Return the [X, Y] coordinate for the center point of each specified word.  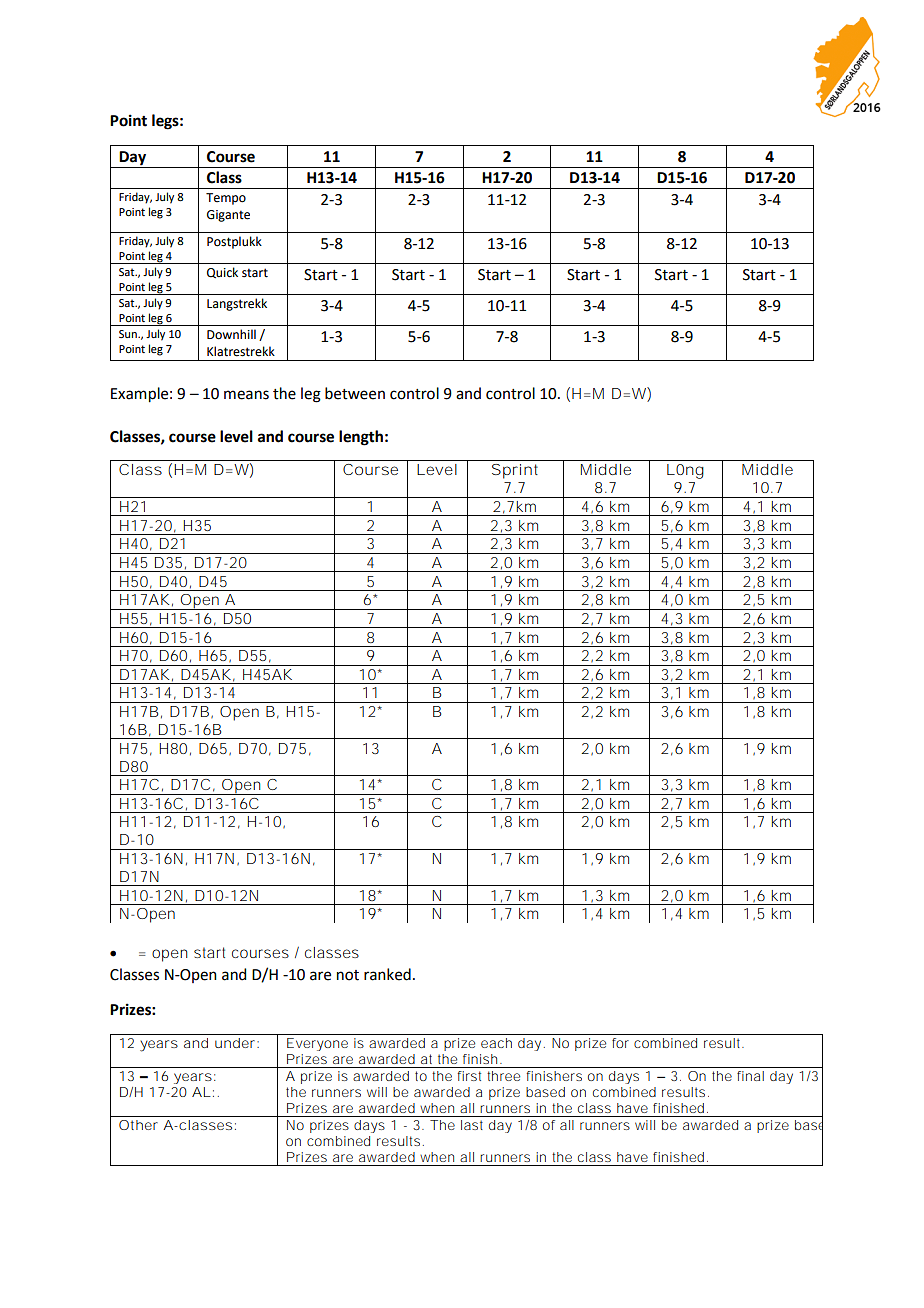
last [472, 1125]
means [246, 395]
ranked [387, 974]
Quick [222, 273]
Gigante [228, 216]
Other [138, 1125]
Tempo [226, 199]
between [355, 393]
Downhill [231, 334]
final [750, 1076]
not [348, 975]
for [620, 1043]
